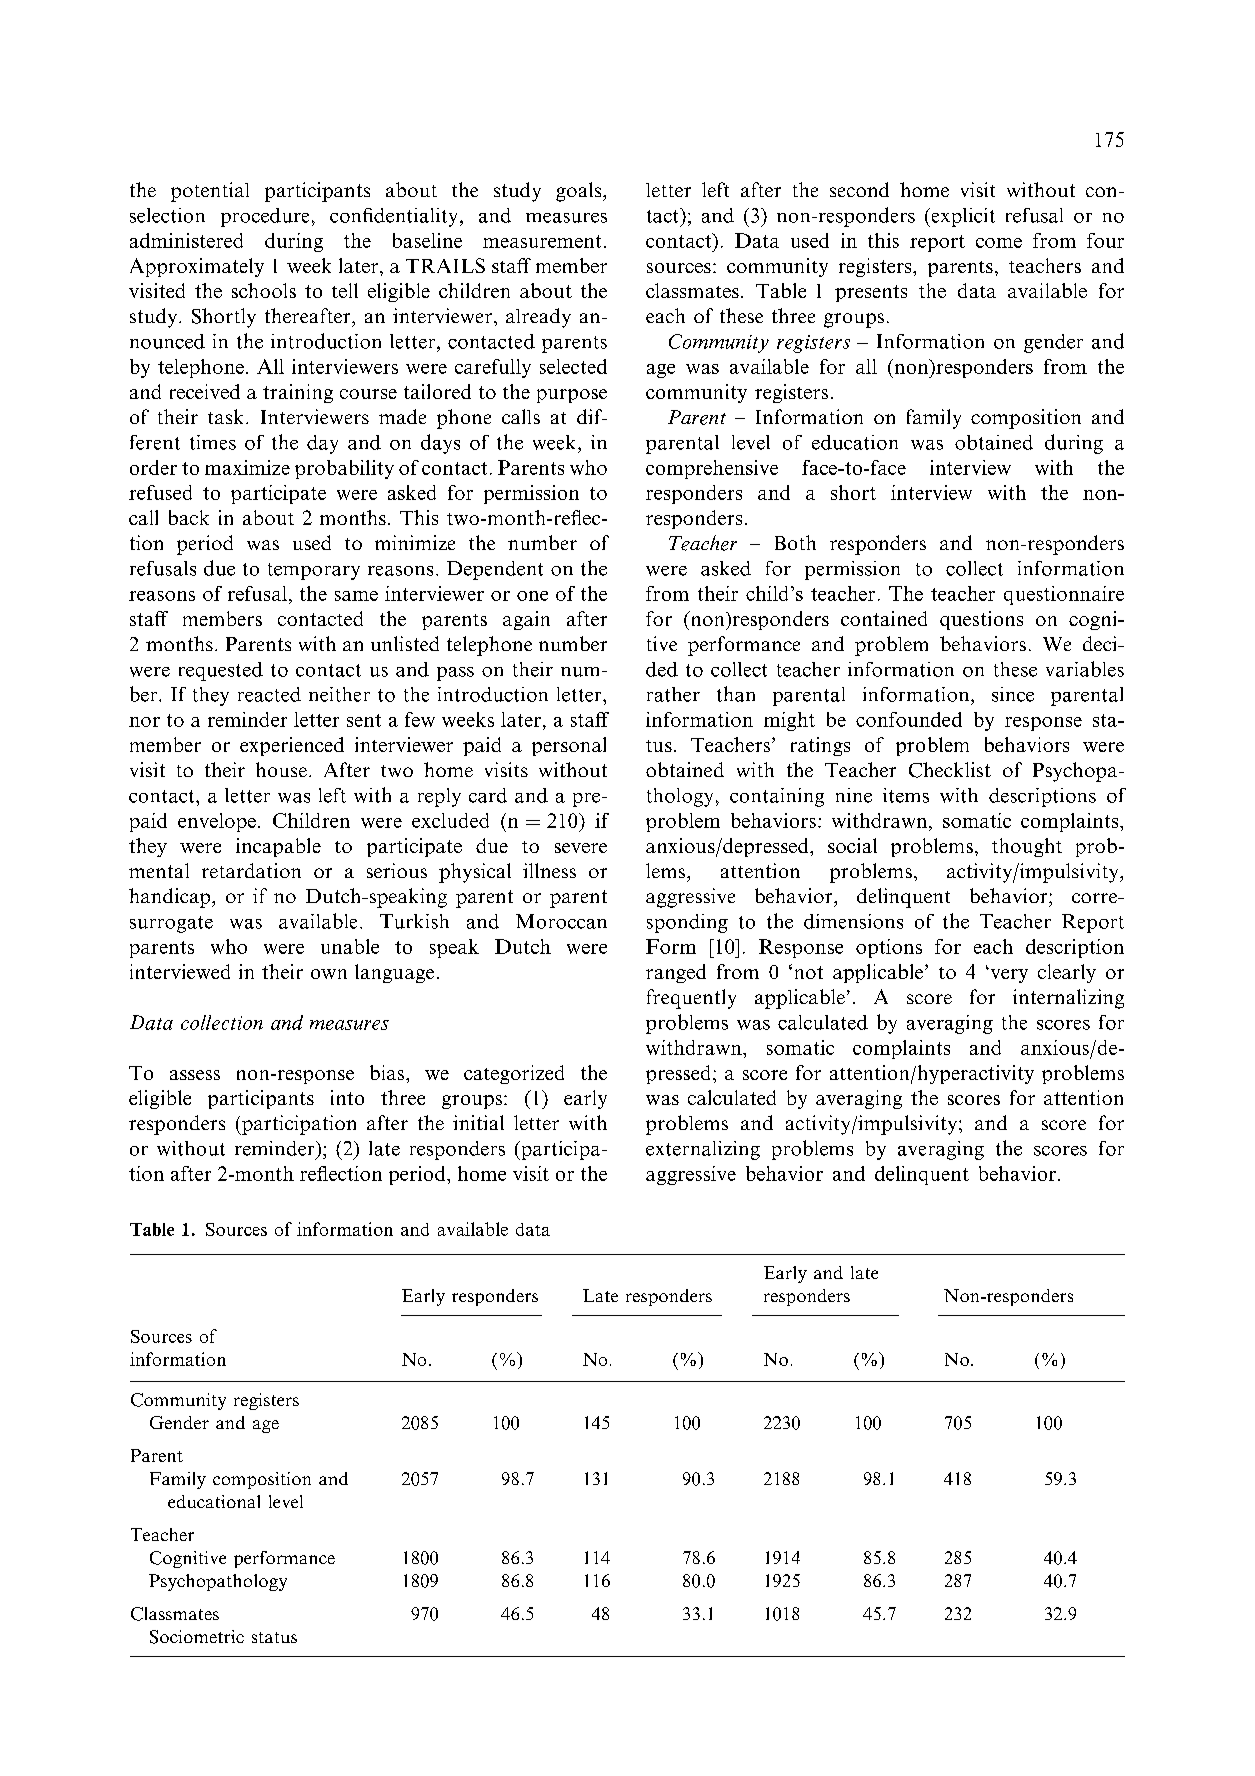 The height and width of the screenshot is (1776, 1255). What do you see at coordinates (999, 243) in the screenshot?
I see `come` at bounding box center [999, 243].
